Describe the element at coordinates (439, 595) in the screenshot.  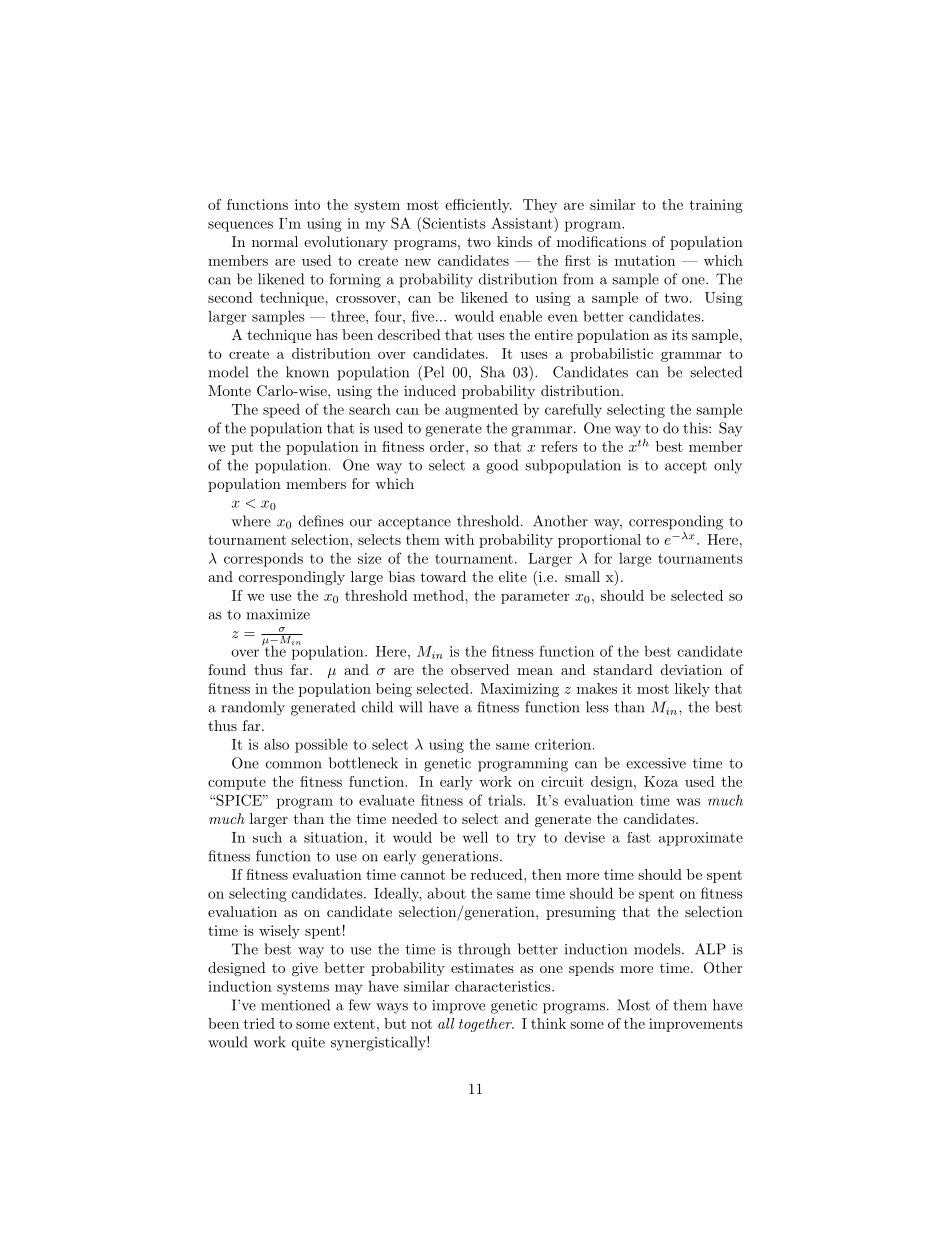
I see `method` at that location.
